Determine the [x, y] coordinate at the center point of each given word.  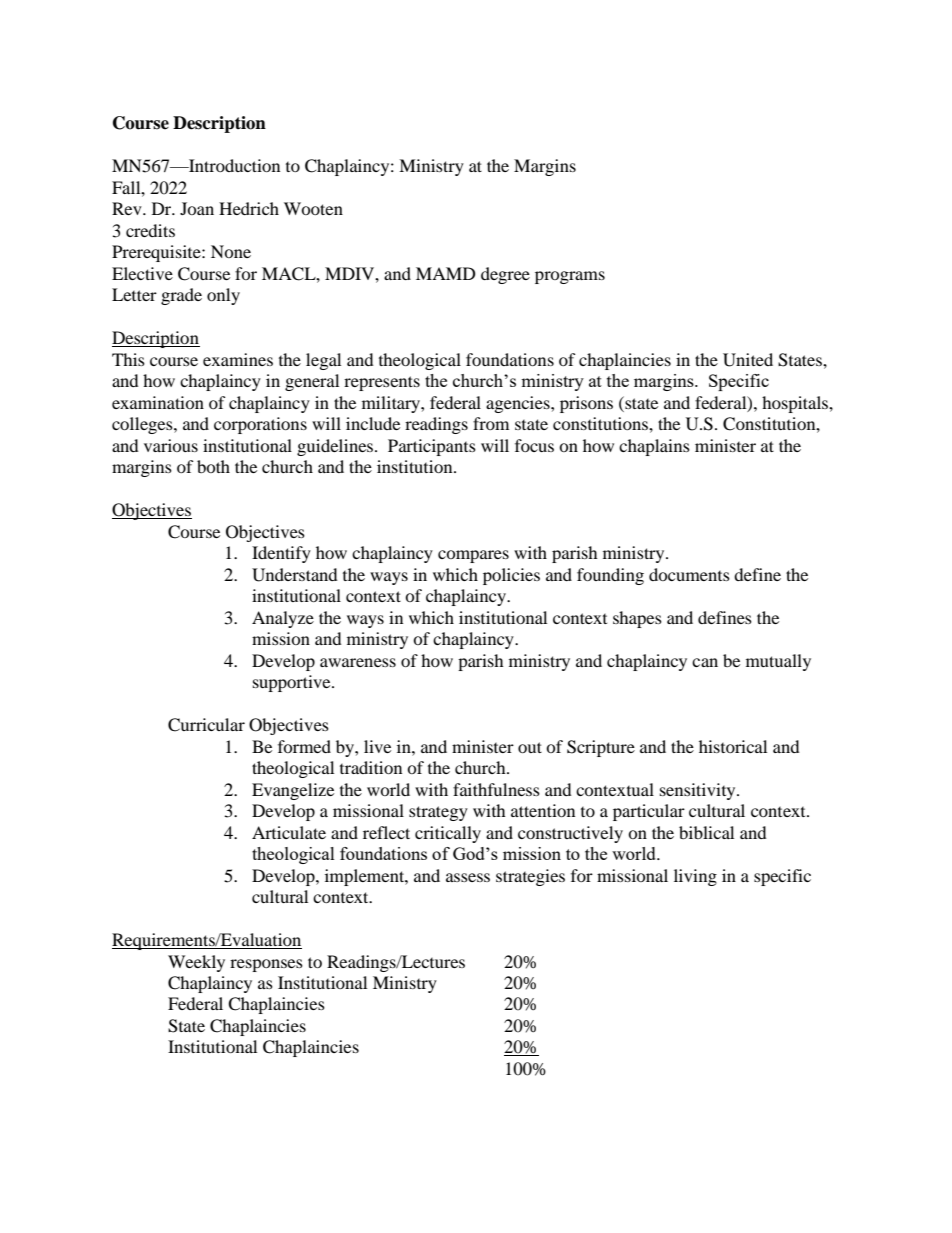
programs [570, 277]
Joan [197, 208]
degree [505, 275]
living [695, 877]
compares [473, 556]
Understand [295, 575]
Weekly [196, 963]
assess [468, 877]
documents [689, 574]
